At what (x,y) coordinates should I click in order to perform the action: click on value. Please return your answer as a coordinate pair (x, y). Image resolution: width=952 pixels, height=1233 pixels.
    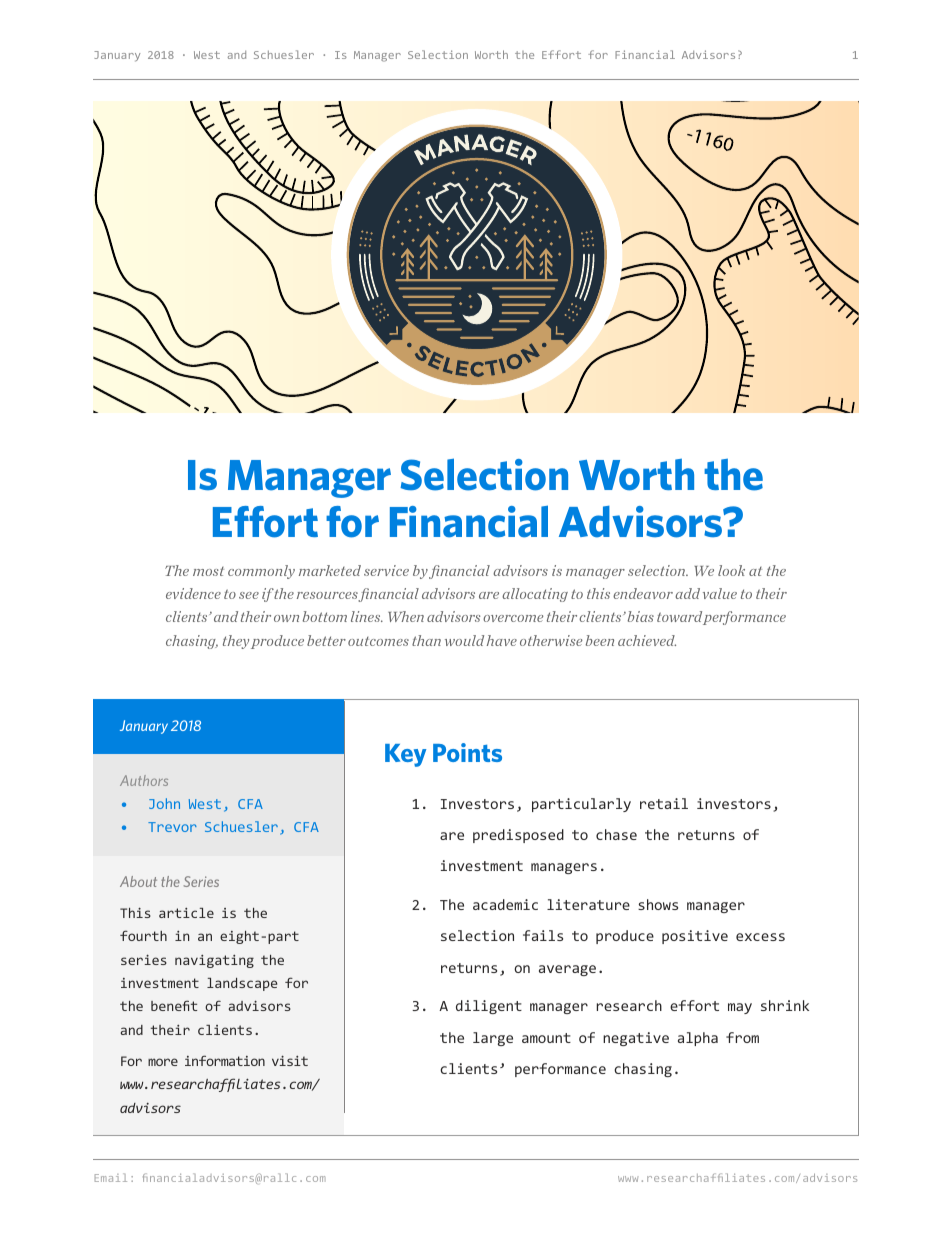
    Looking at the image, I should click on (720, 593).
